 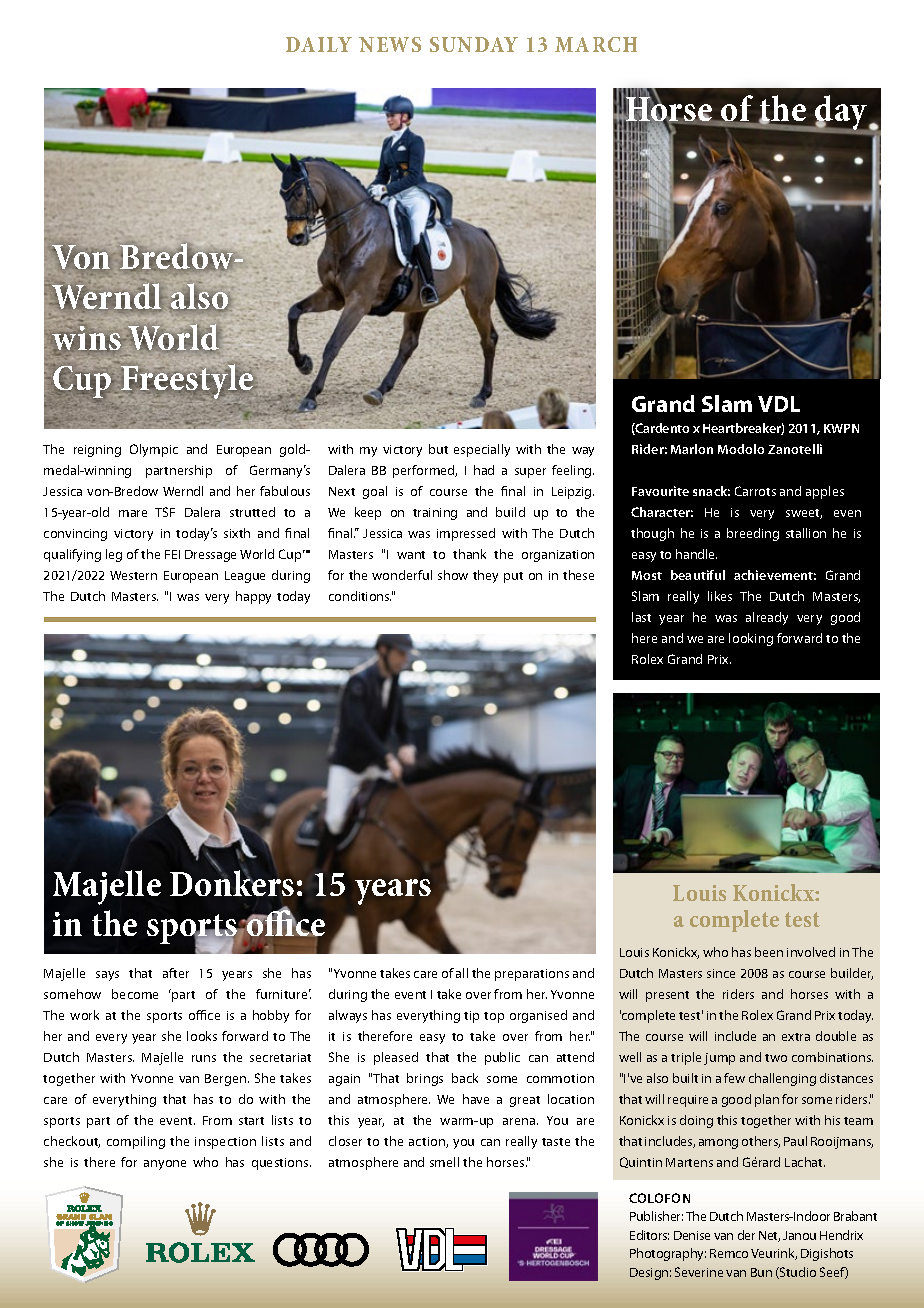 What do you see at coordinates (165, 1165) in the screenshot?
I see `anyone` at bounding box center [165, 1165].
